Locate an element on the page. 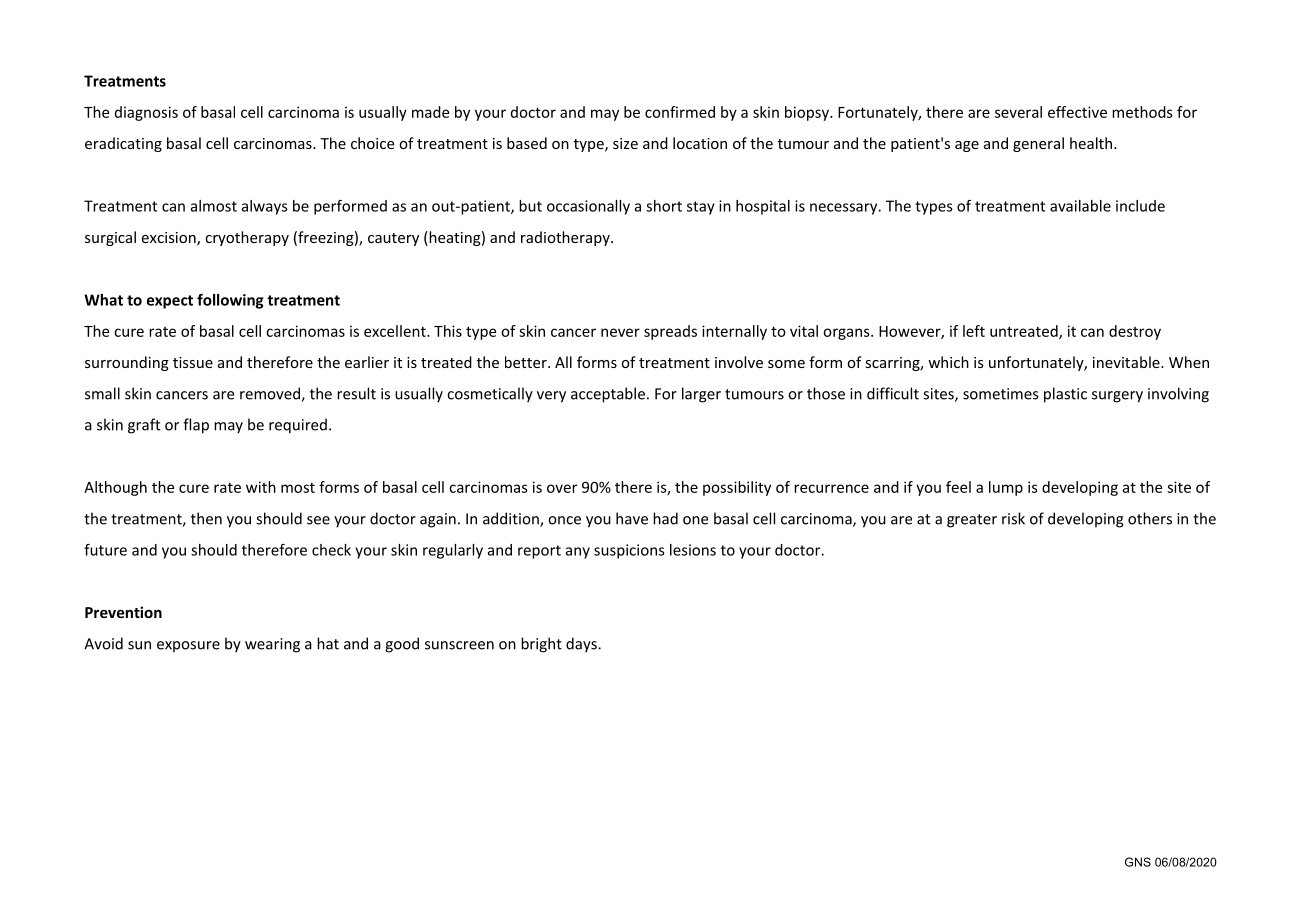  wearing is located at coordinates (272, 645).
